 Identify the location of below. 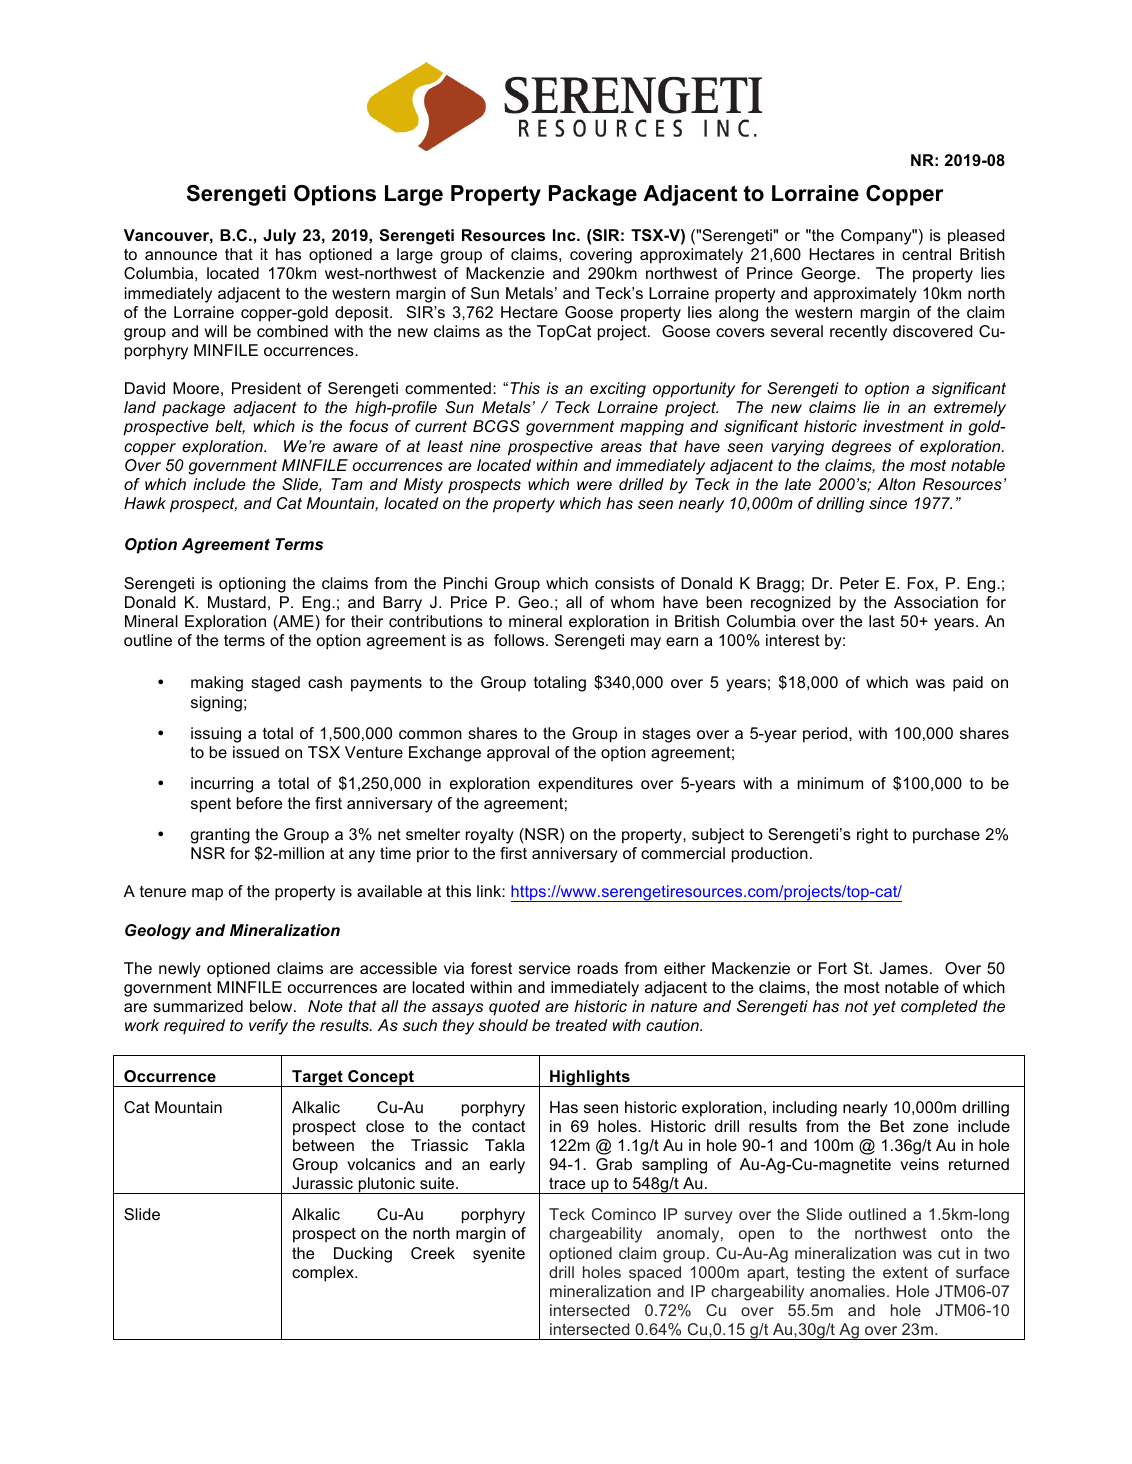
(272, 1006).
